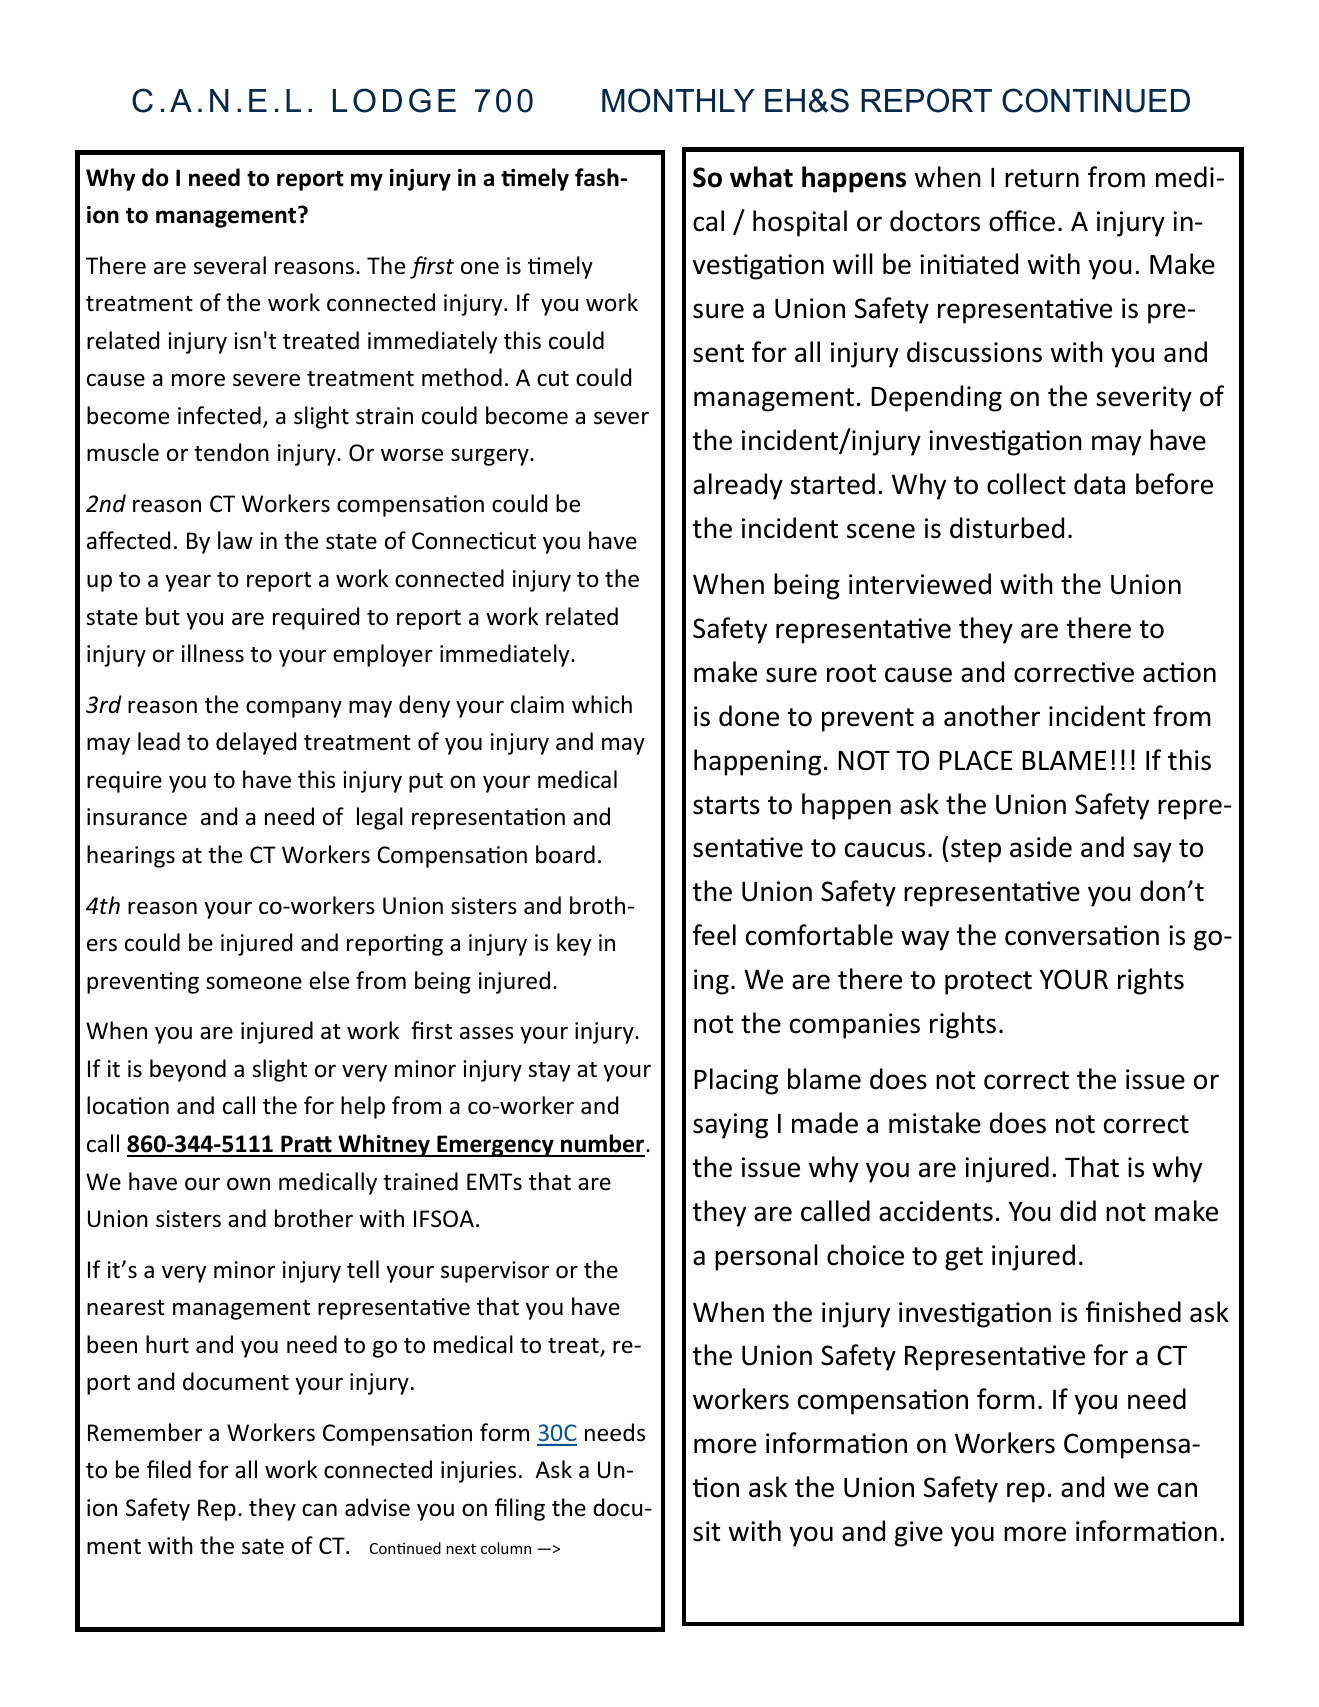 The height and width of the document is (1707, 1319). What do you see at coordinates (219, 415) in the document?
I see `infected` at bounding box center [219, 415].
